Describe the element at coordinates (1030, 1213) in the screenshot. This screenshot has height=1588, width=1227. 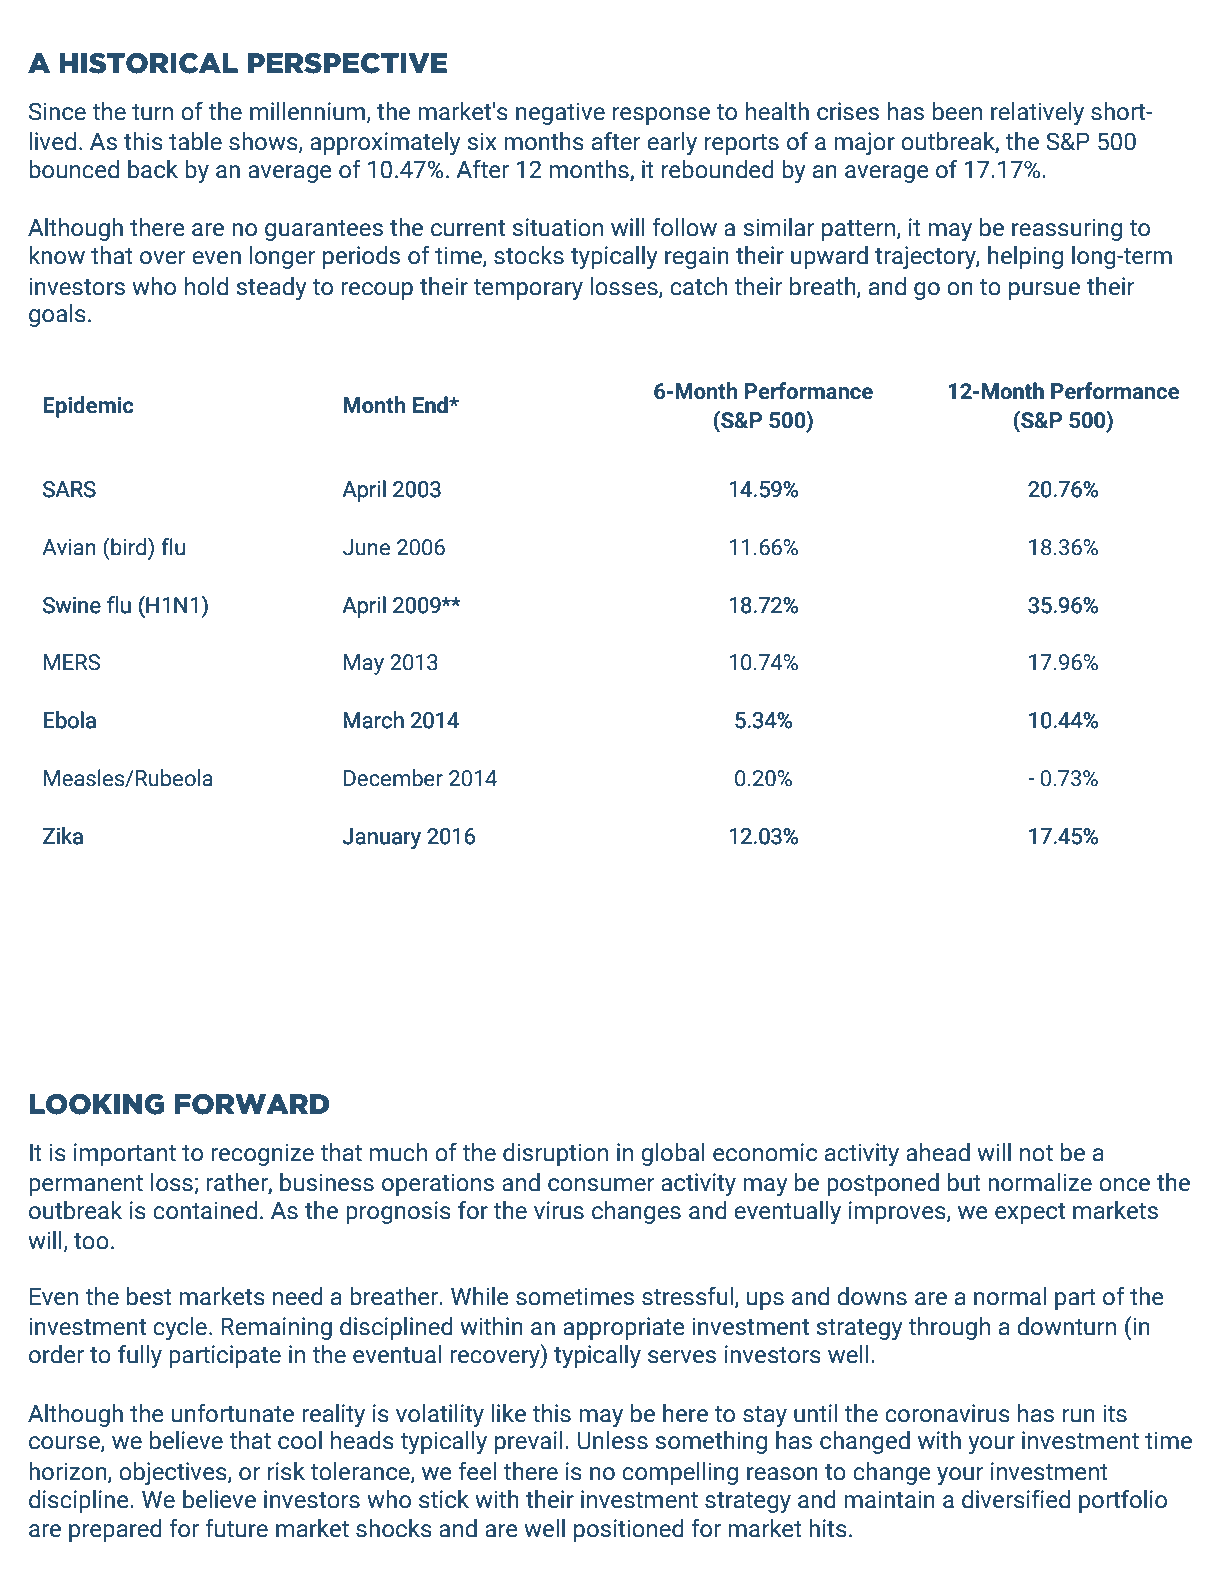
I see `expect` at that location.
